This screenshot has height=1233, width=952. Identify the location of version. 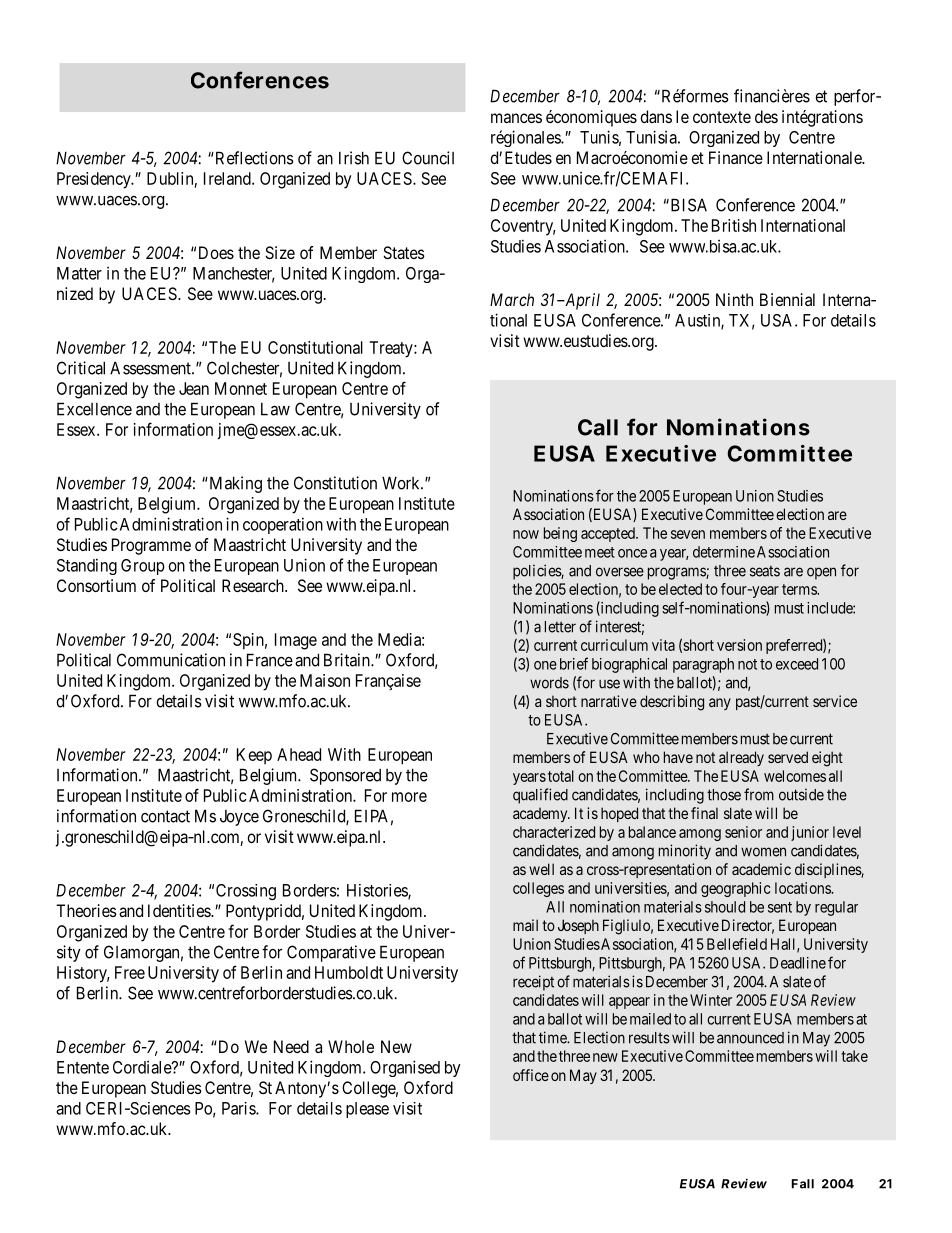
(739, 645).
